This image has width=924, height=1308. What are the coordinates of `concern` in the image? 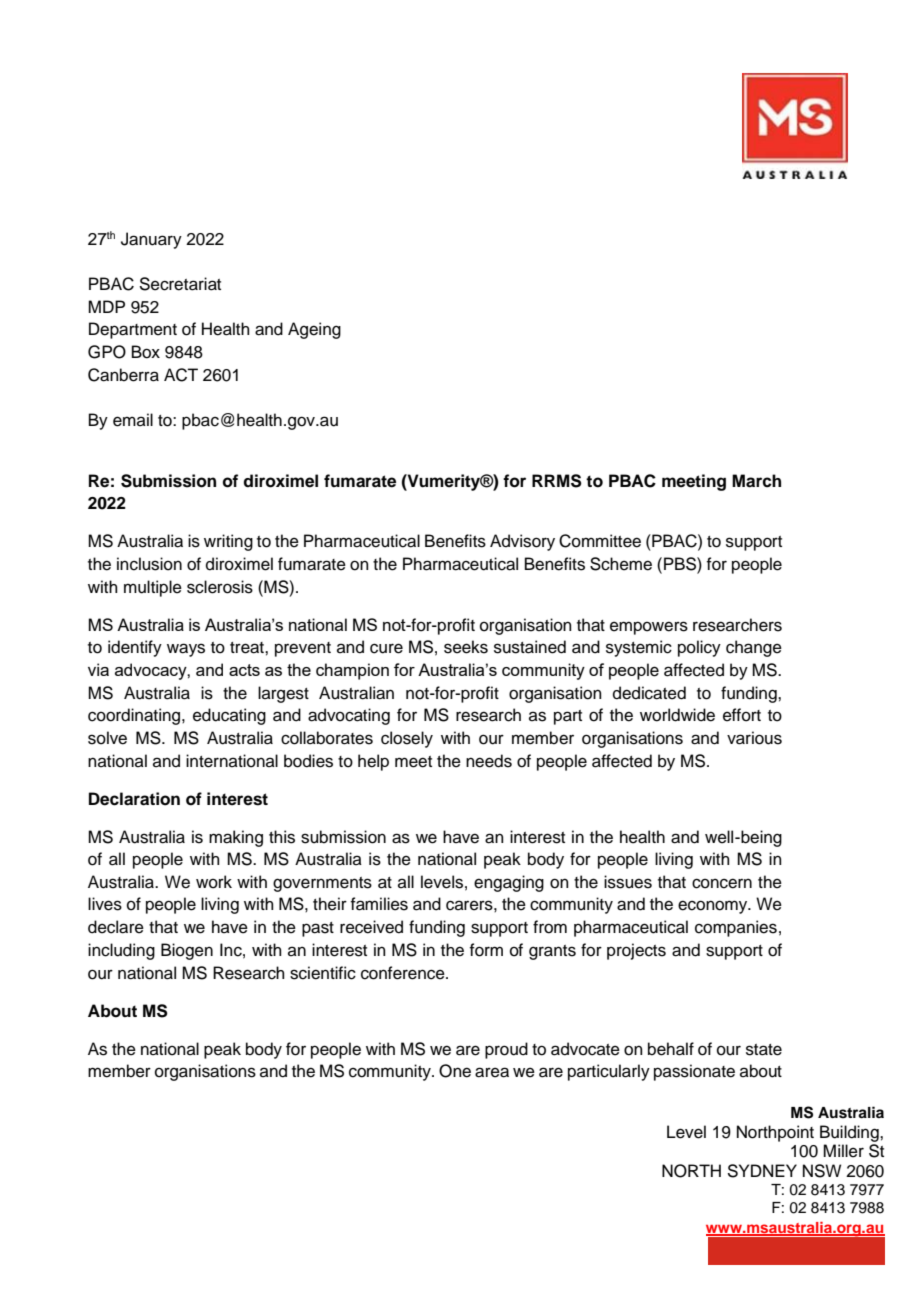 It's located at (722, 883).
